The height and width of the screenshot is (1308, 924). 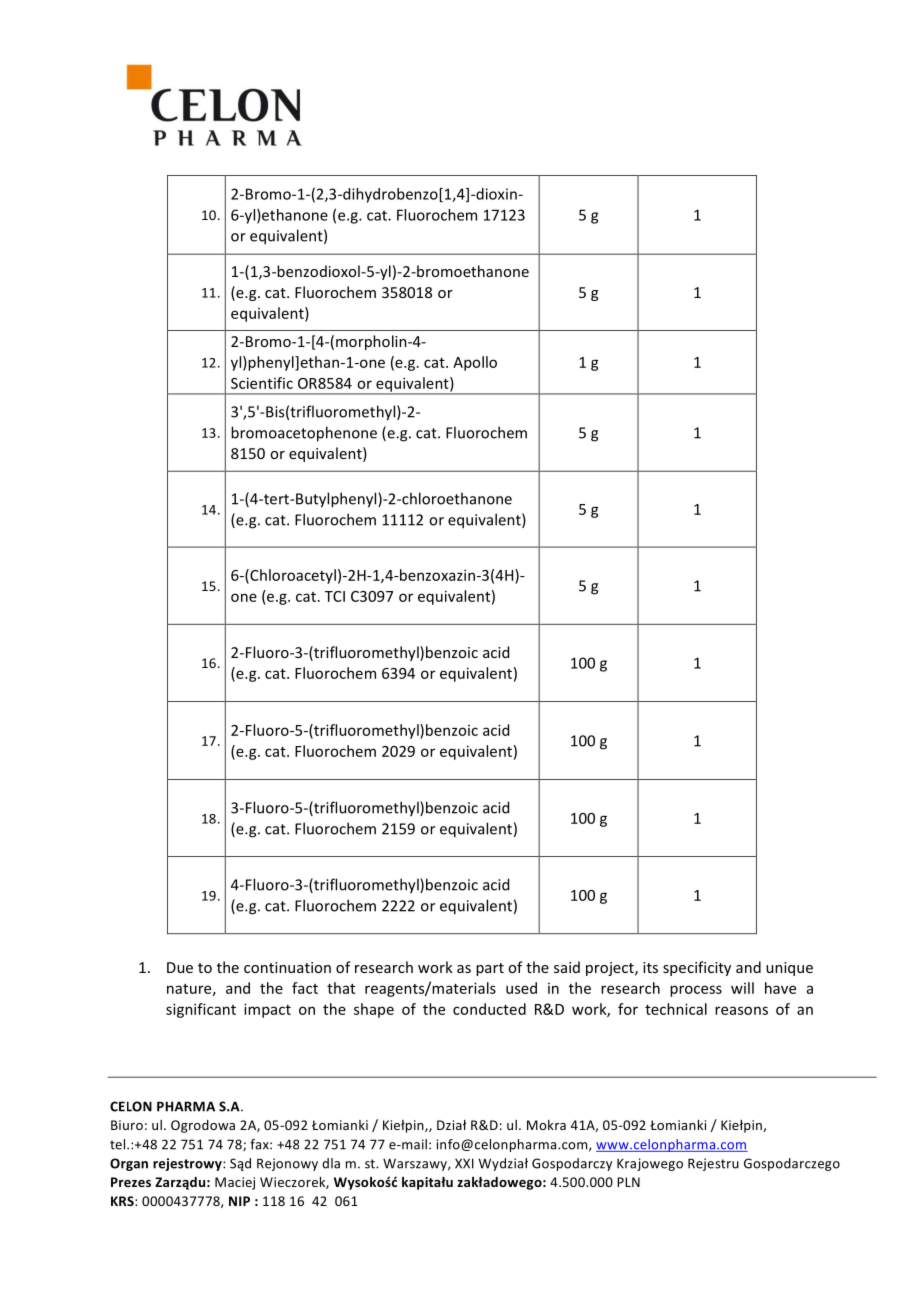 What do you see at coordinates (490, 969) in the screenshot?
I see `part` at bounding box center [490, 969].
